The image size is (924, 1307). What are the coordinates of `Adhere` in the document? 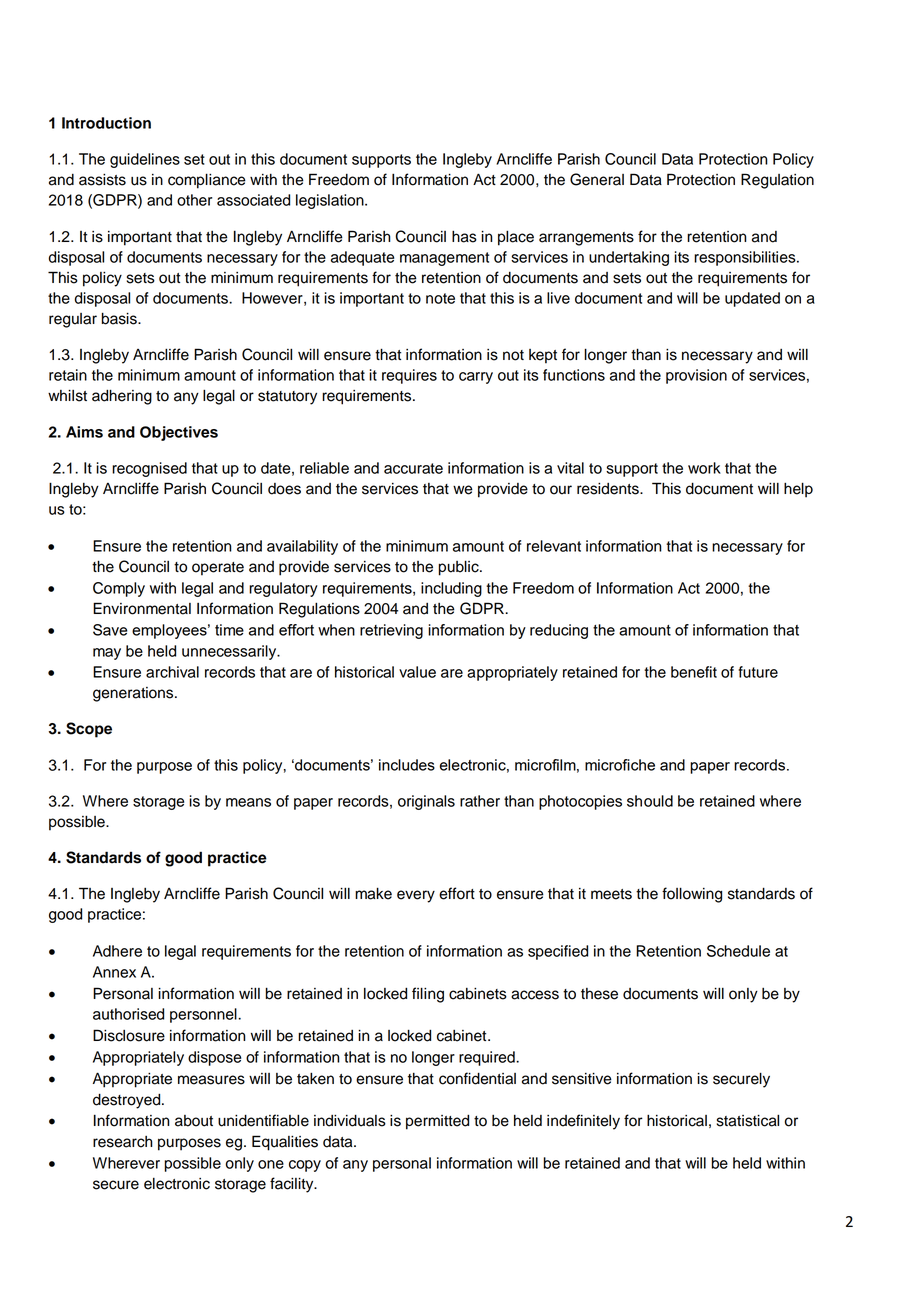 It's located at (117, 951).
